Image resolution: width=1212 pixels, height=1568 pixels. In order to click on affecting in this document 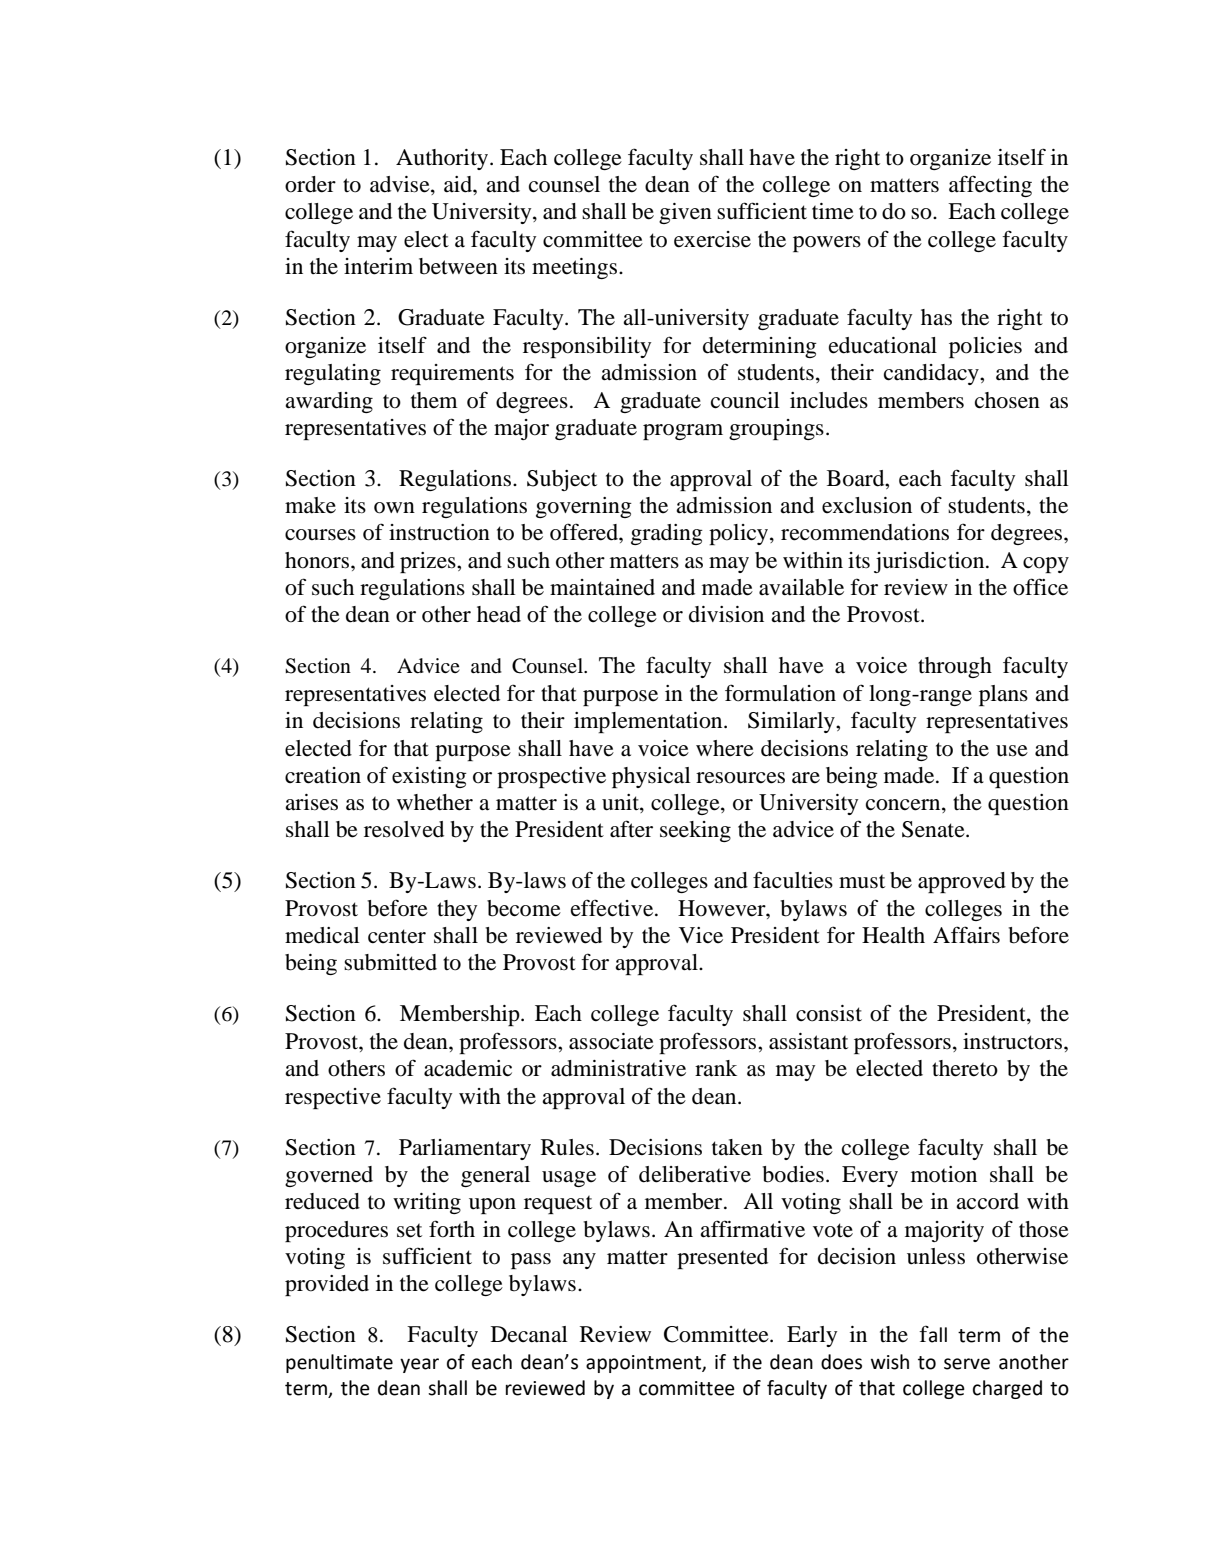, I will do `click(990, 186)`.
